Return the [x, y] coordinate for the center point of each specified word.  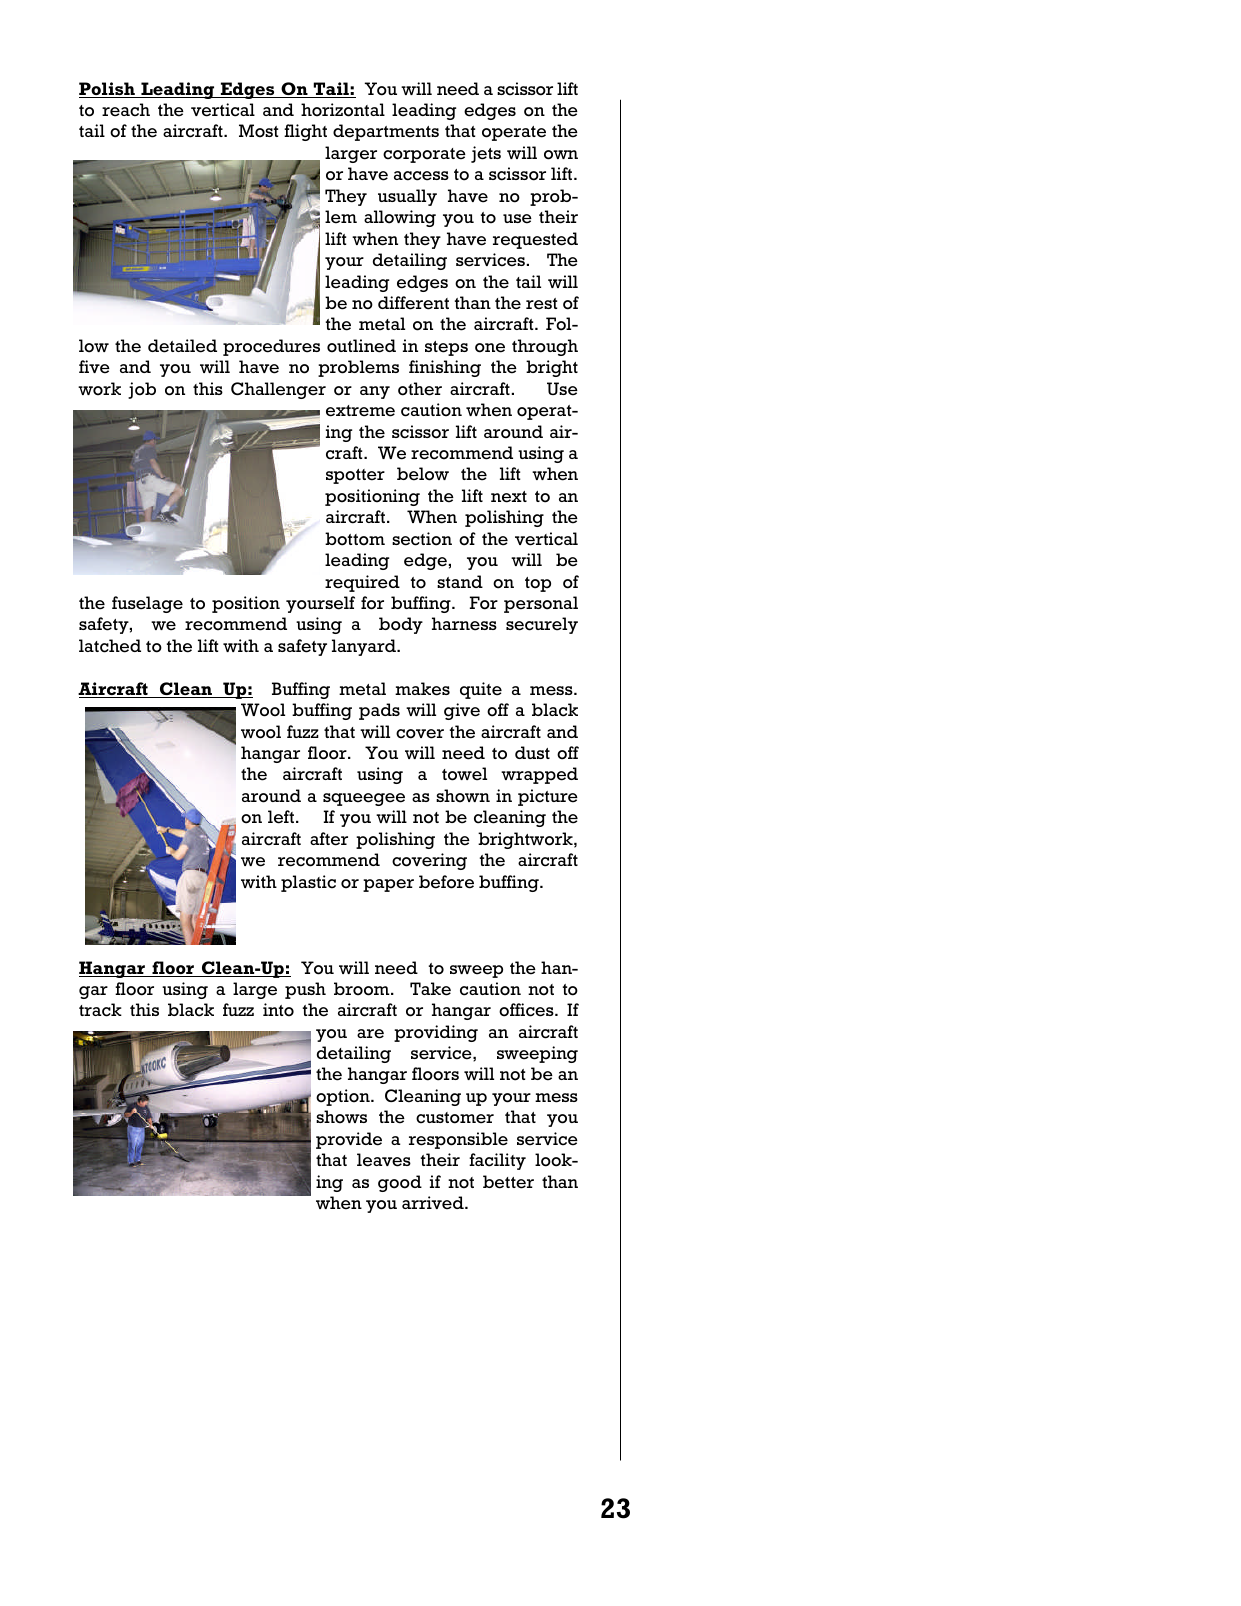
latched [110, 646]
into [278, 1010]
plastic [308, 883]
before [446, 882]
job [142, 390]
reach [126, 110]
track [100, 1010]
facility [497, 1161]
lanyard [365, 647]
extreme [360, 411]
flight [305, 132]
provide [349, 1140]
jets [486, 154]
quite [481, 690]
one [490, 348]
